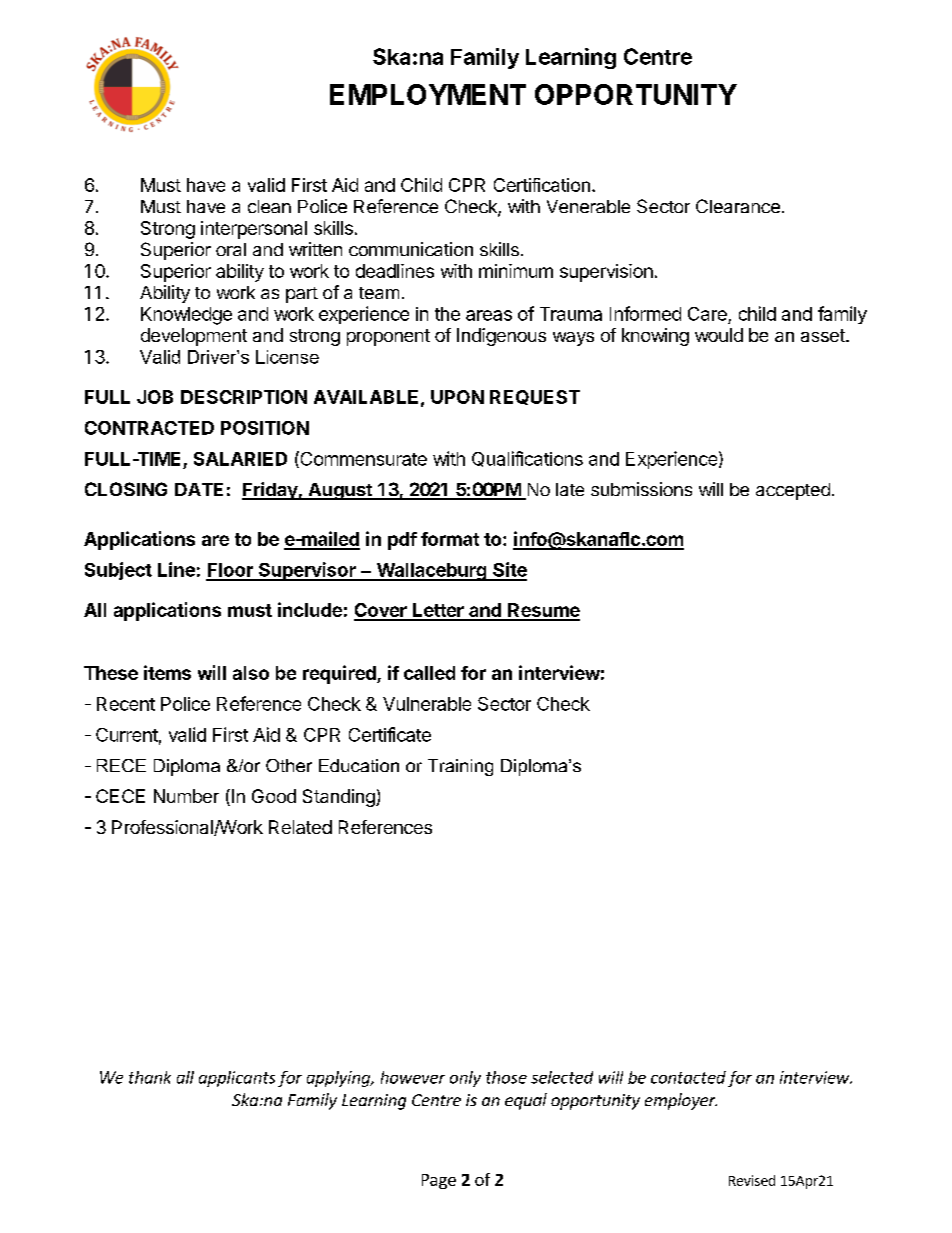  I want to click on applicants, so click(237, 1079).
